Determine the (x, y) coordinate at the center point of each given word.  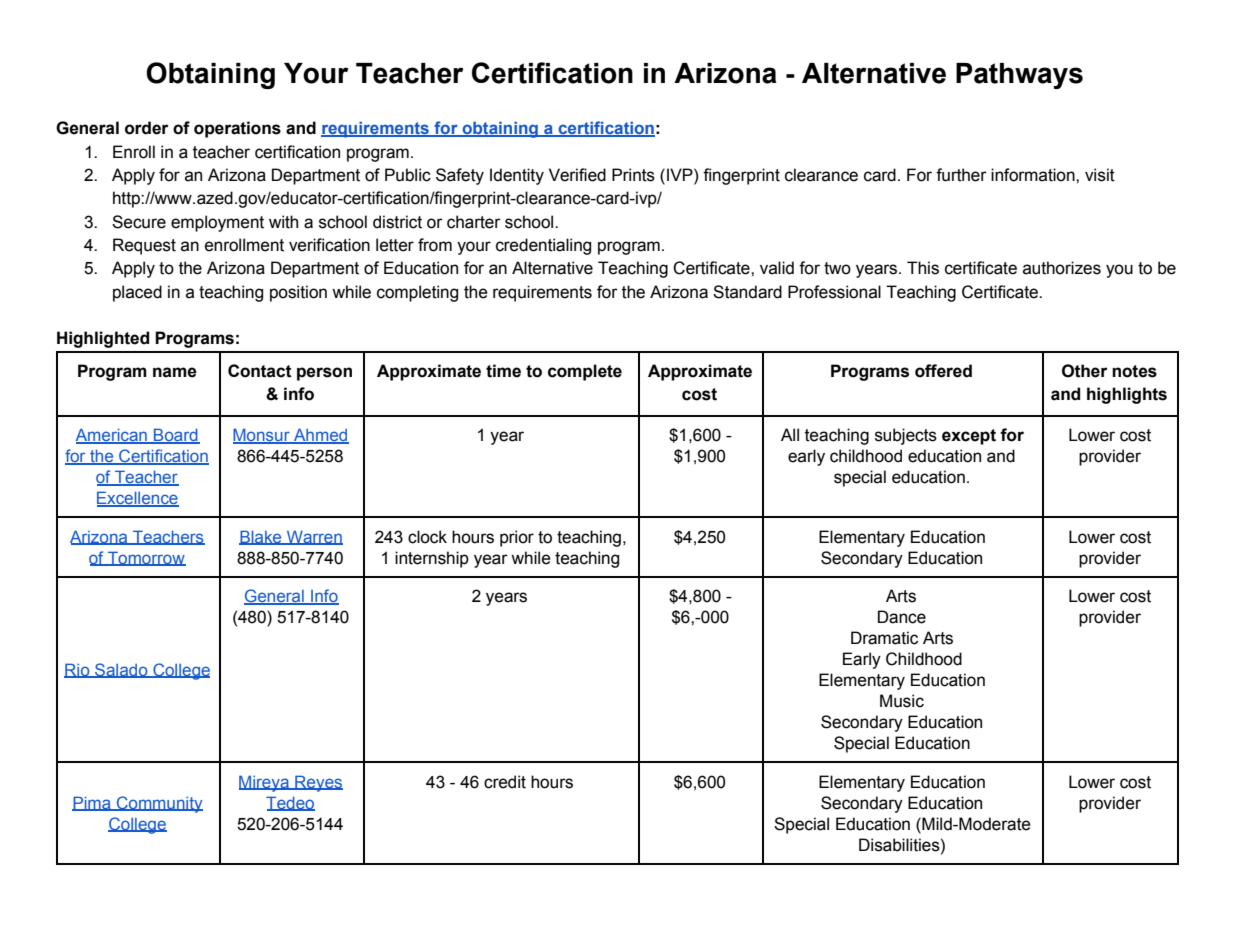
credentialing (543, 246)
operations (237, 129)
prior (517, 538)
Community (159, 804)
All (790, 434)
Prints (633, 175)
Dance (902, 617)
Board (176, 436)
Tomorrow (146, 558)
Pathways (1019, 76)
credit (505, 782)
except (969, 437)
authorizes (1062, 268)
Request (144, 246)
